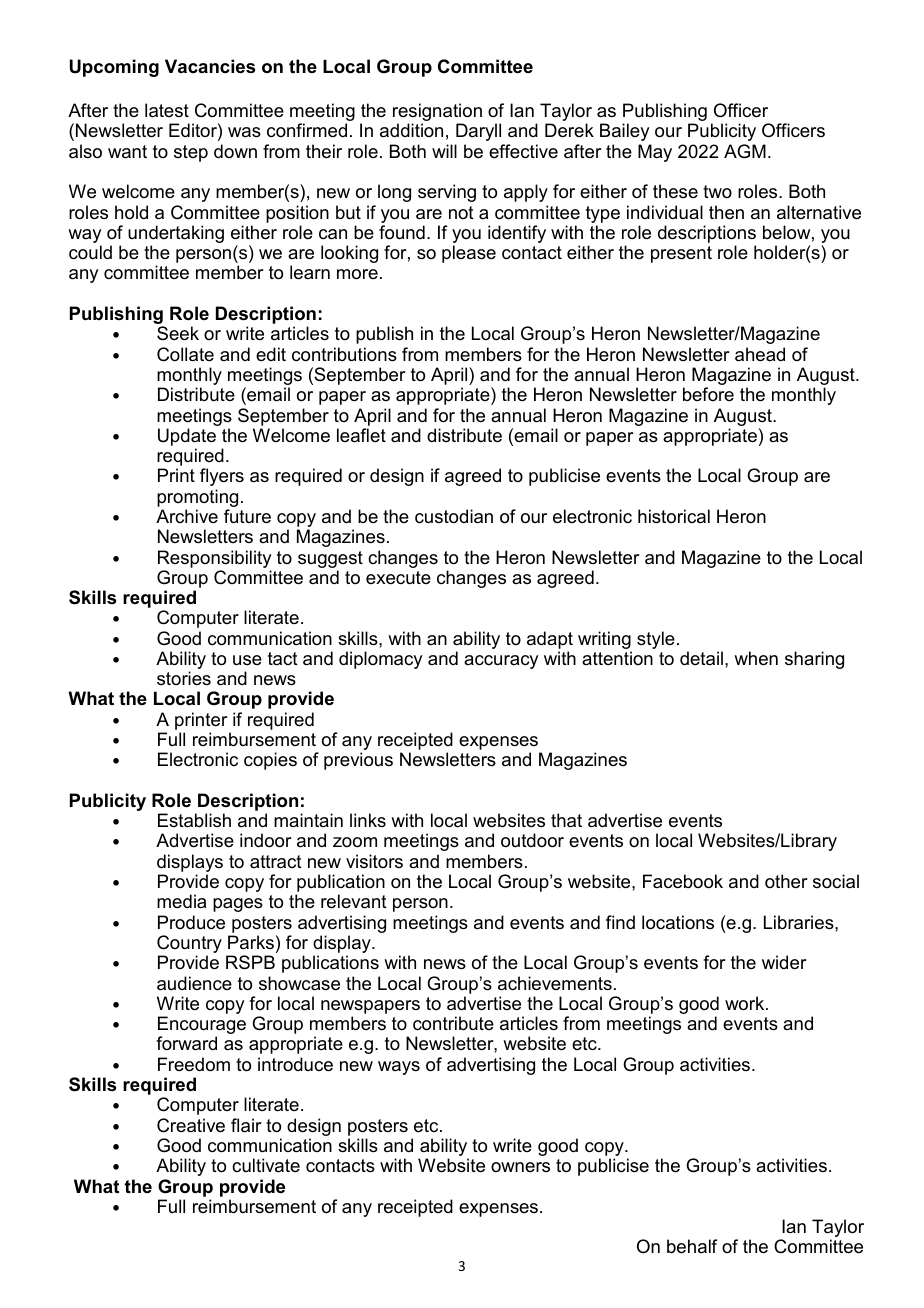 This screenshot has height=1308, width=924. I want to click on accuracy, so click(501, 662).
